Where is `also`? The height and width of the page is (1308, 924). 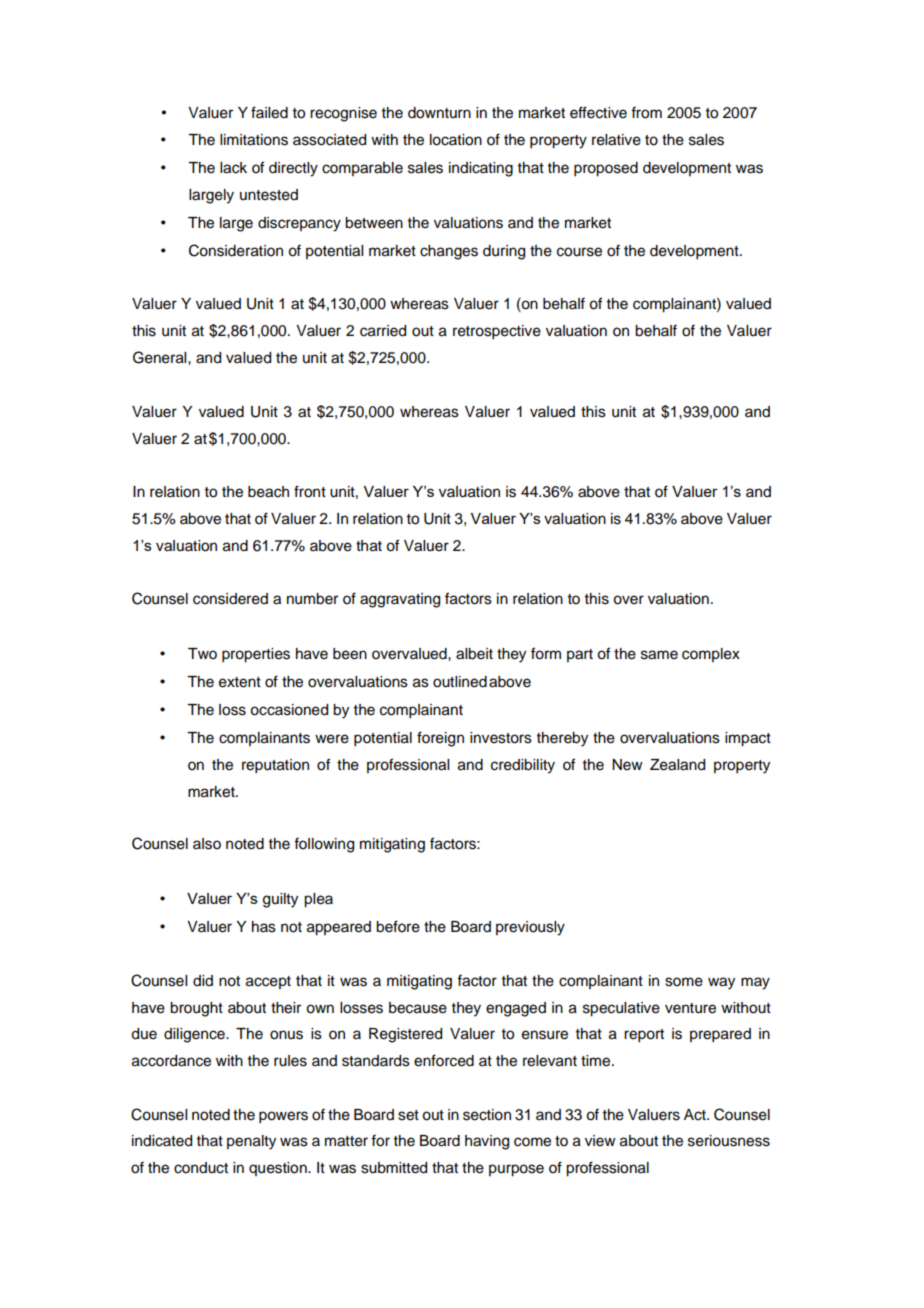
also is located at coordinates (207, 844).
